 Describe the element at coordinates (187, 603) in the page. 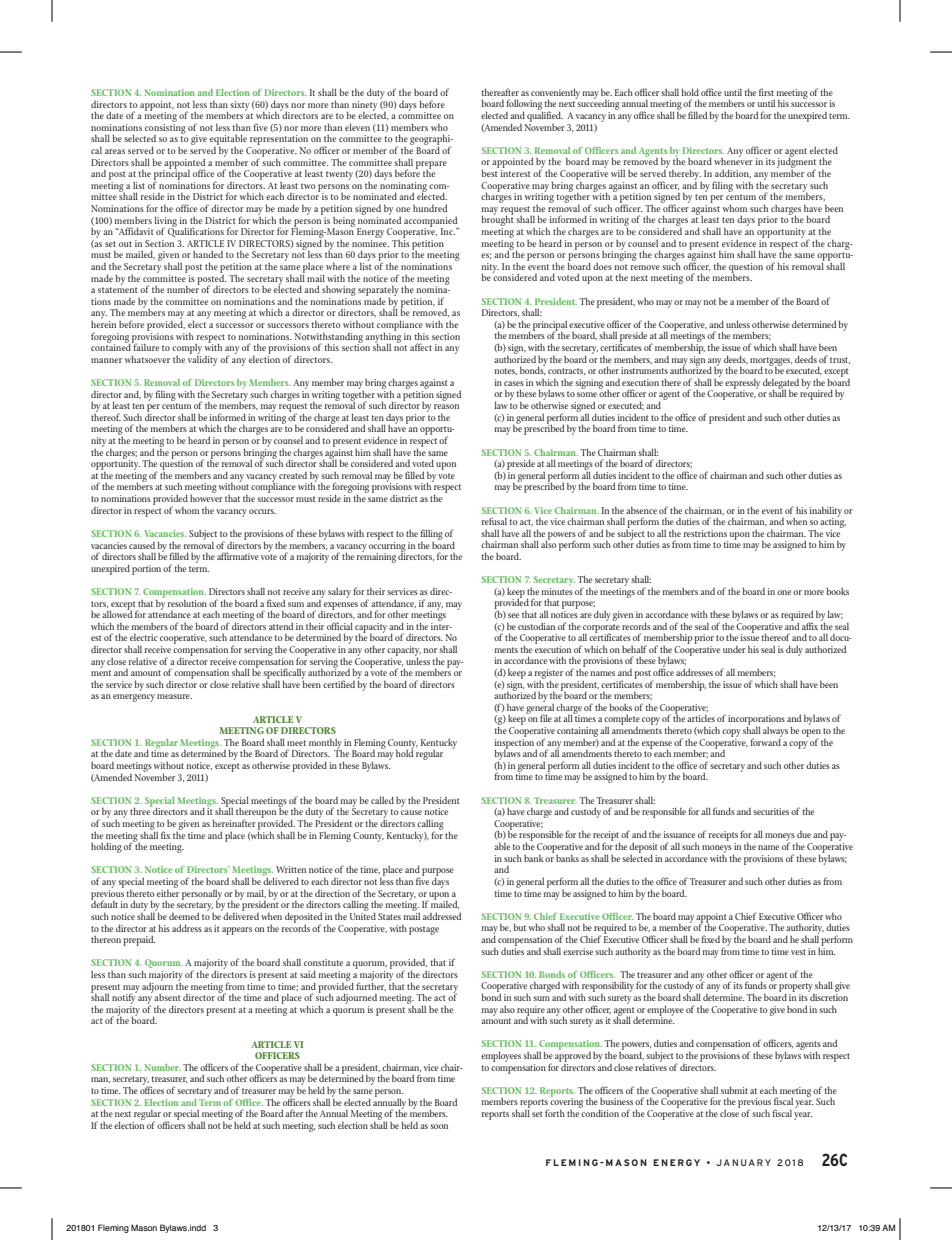

I see `resolution` at that location.
